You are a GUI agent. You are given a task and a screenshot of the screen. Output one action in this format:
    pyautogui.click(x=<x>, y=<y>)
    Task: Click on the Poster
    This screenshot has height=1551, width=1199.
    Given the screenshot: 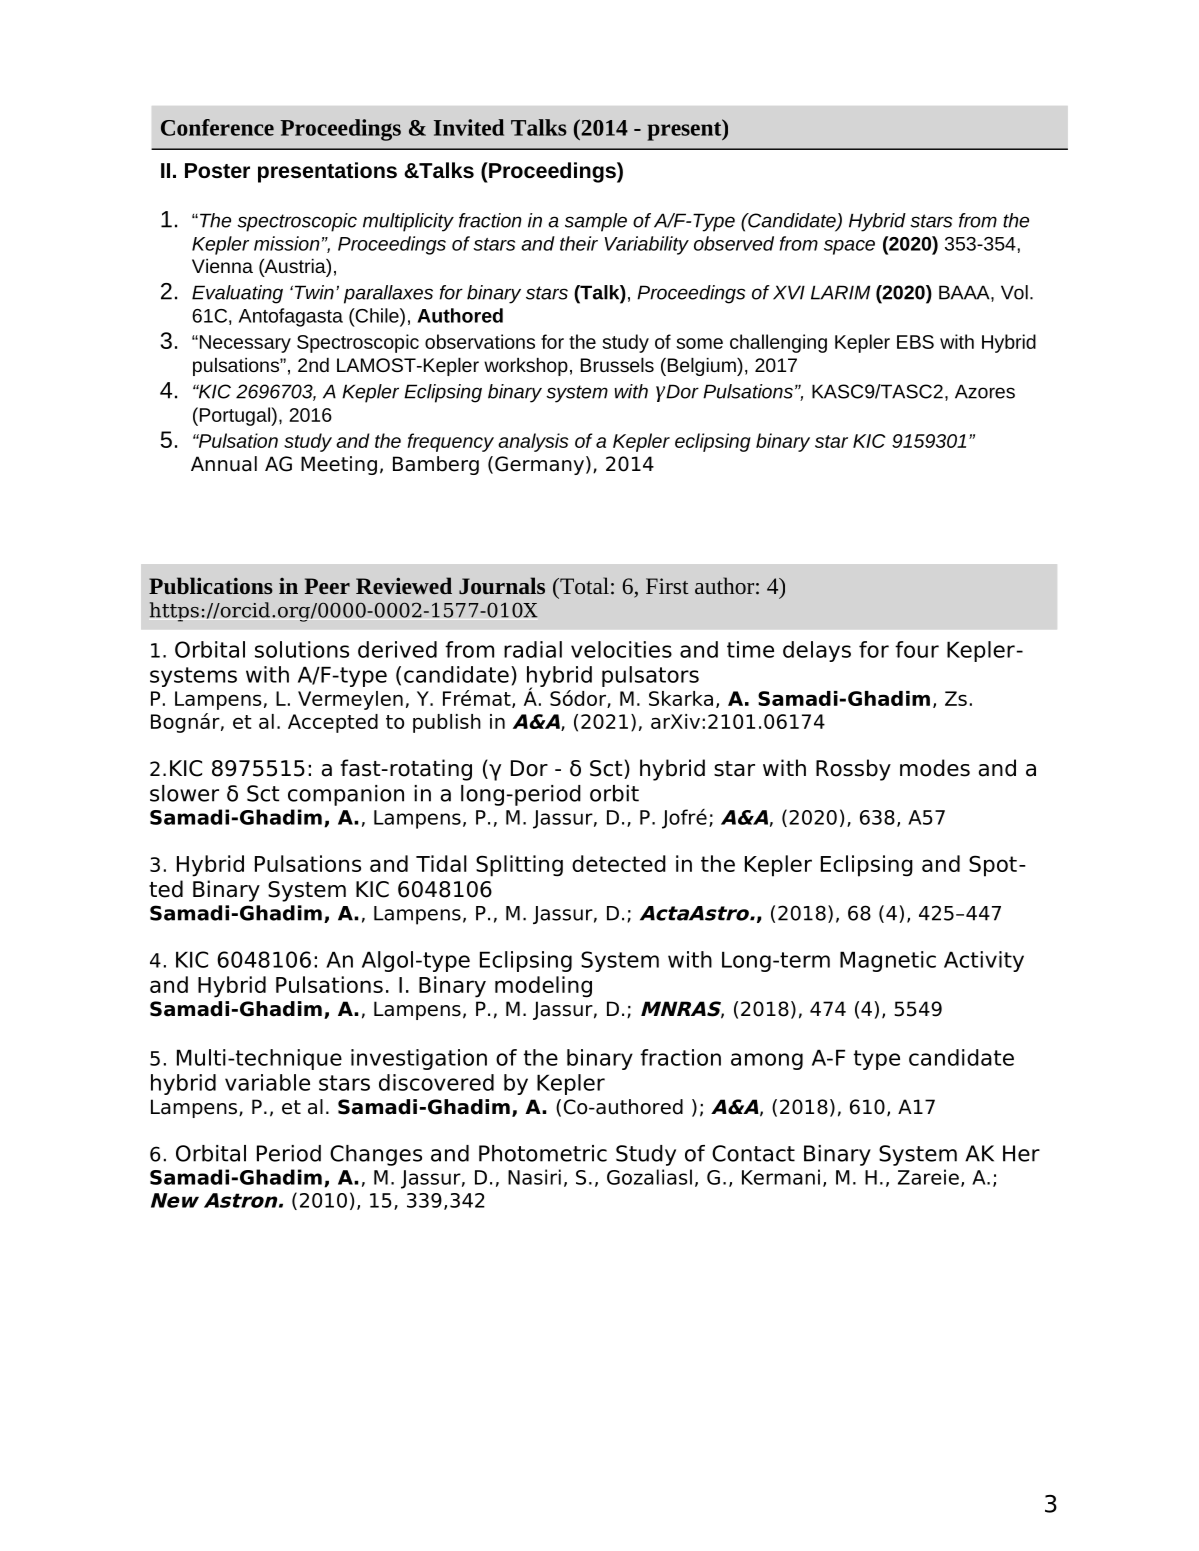 What is the action you would take?
    pyautogui.click(x=217, y=170)
